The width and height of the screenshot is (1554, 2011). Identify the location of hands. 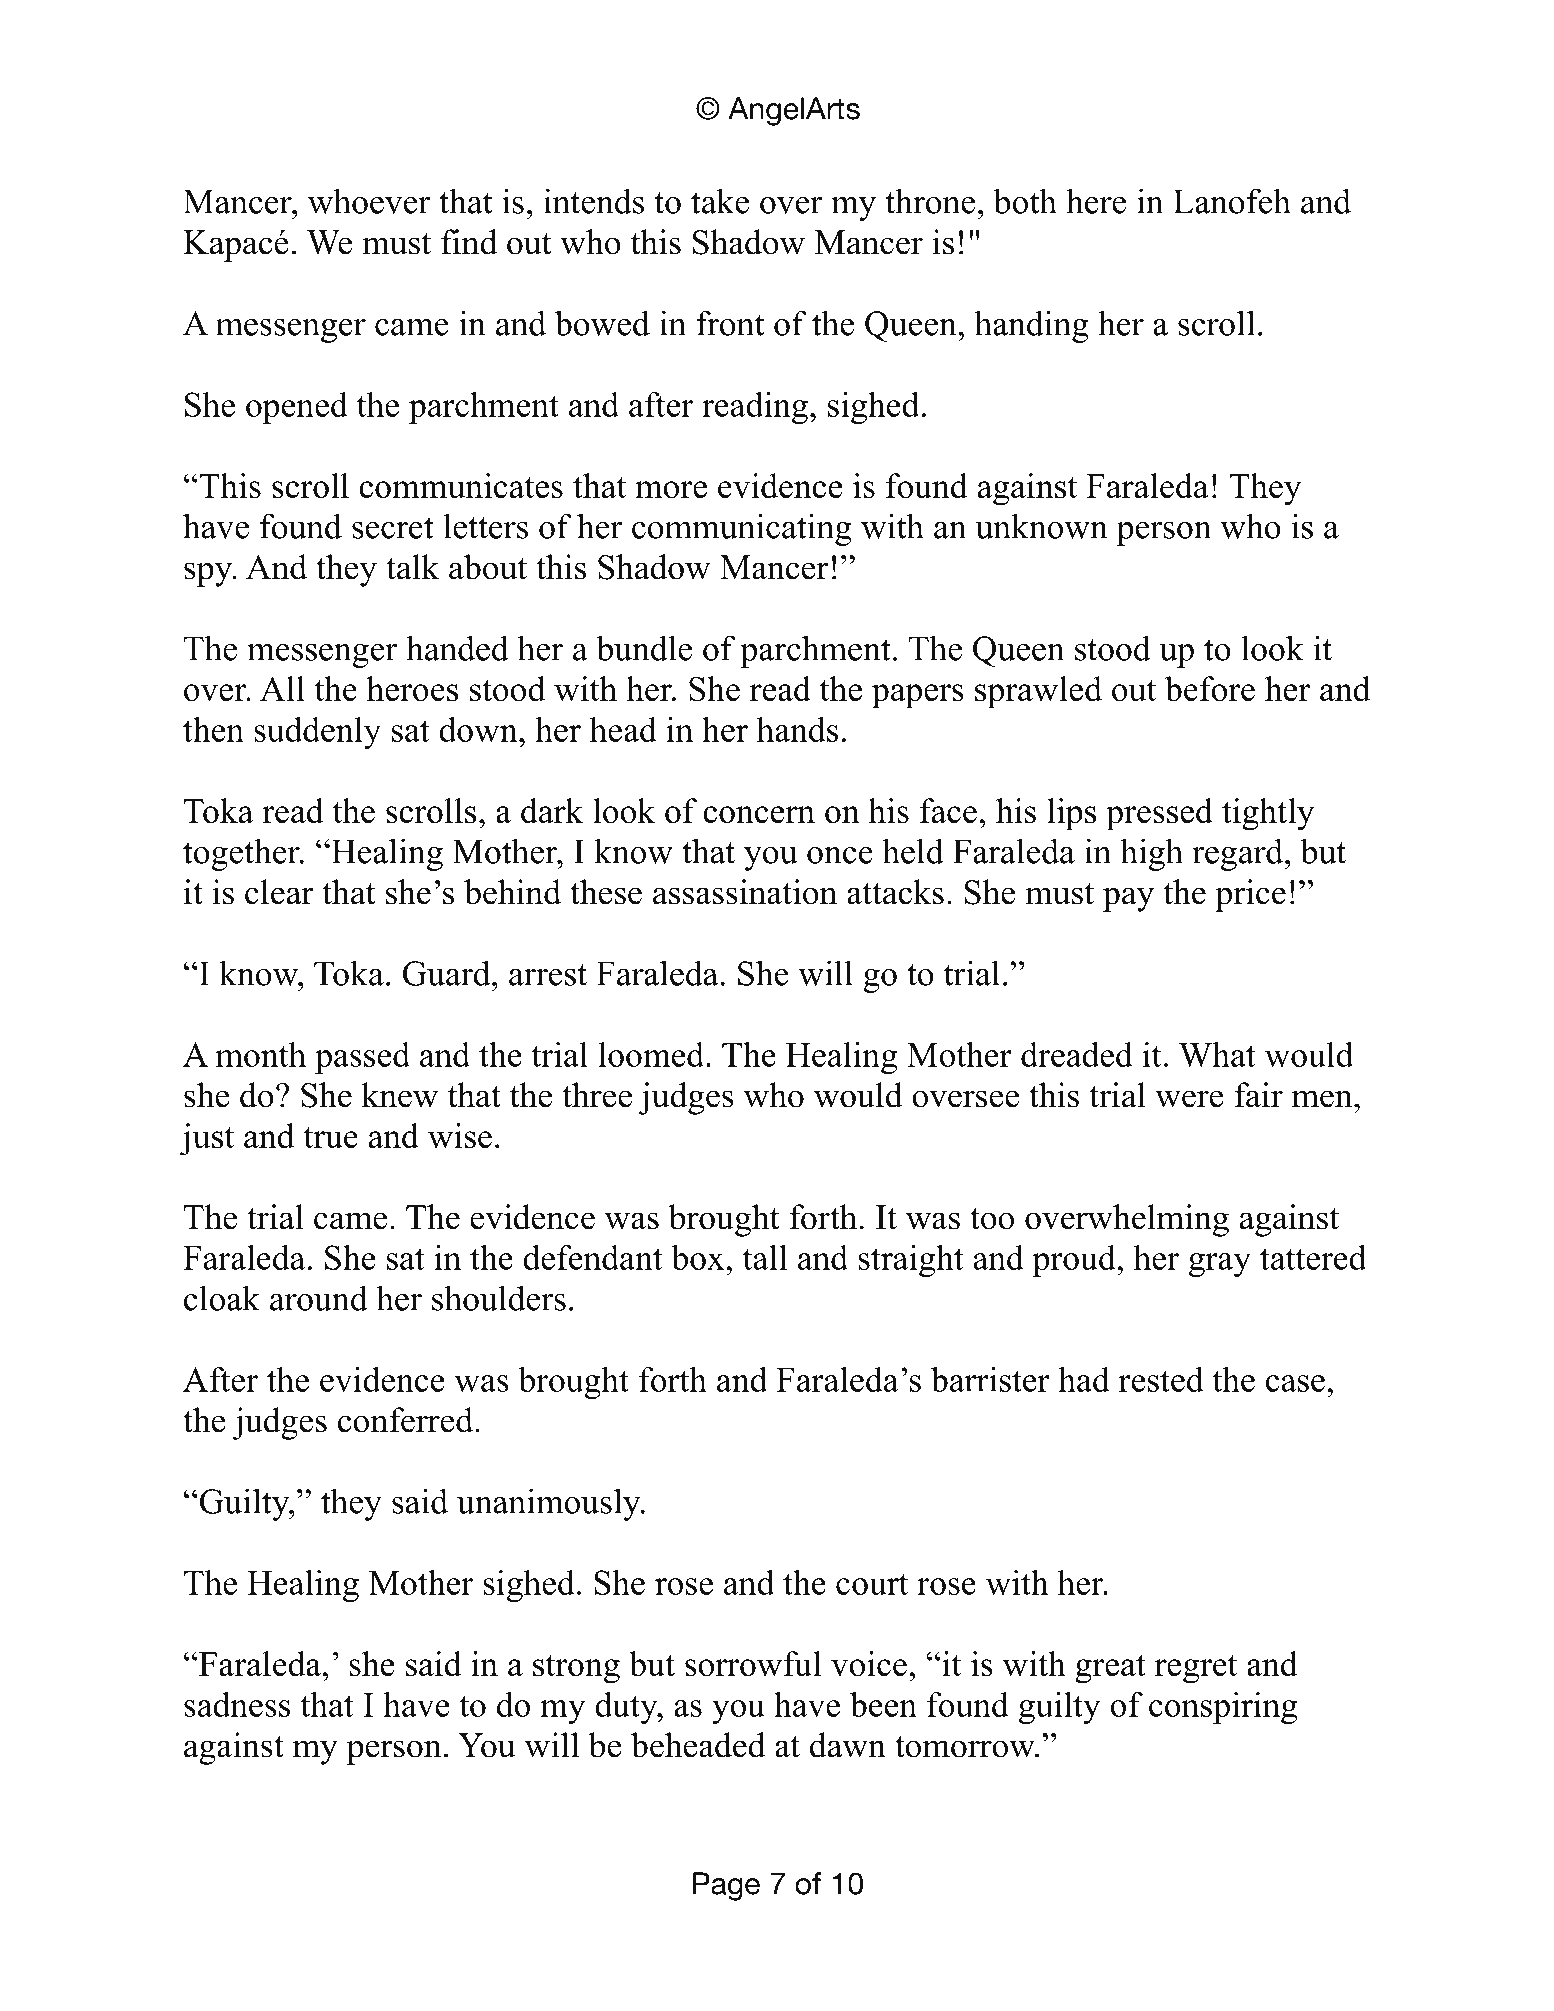
(797, 729).
